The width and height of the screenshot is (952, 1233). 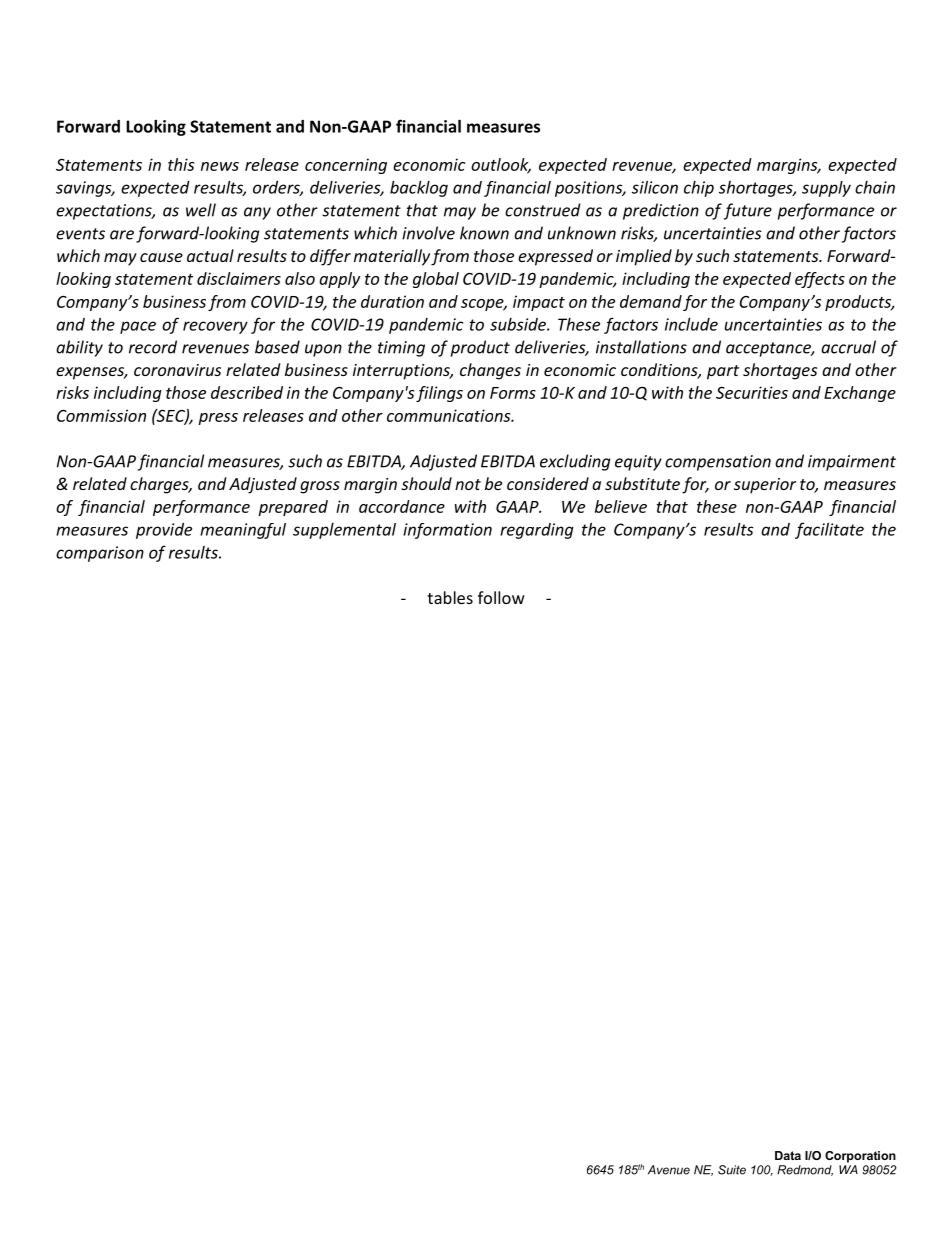 I want to click on Data, so click(x=788, y=1155).
